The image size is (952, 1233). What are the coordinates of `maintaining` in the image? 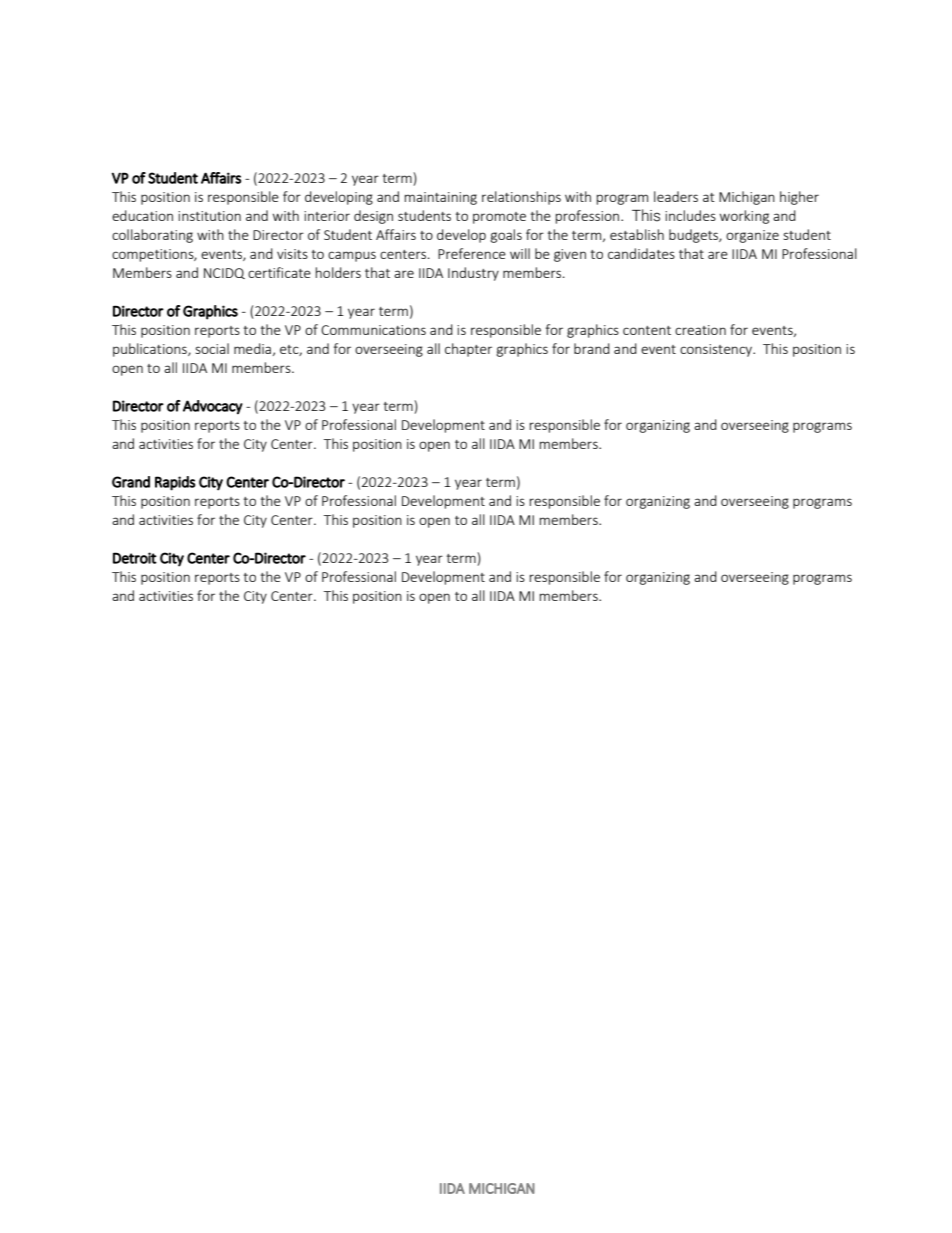 It's located at (440, 198).
